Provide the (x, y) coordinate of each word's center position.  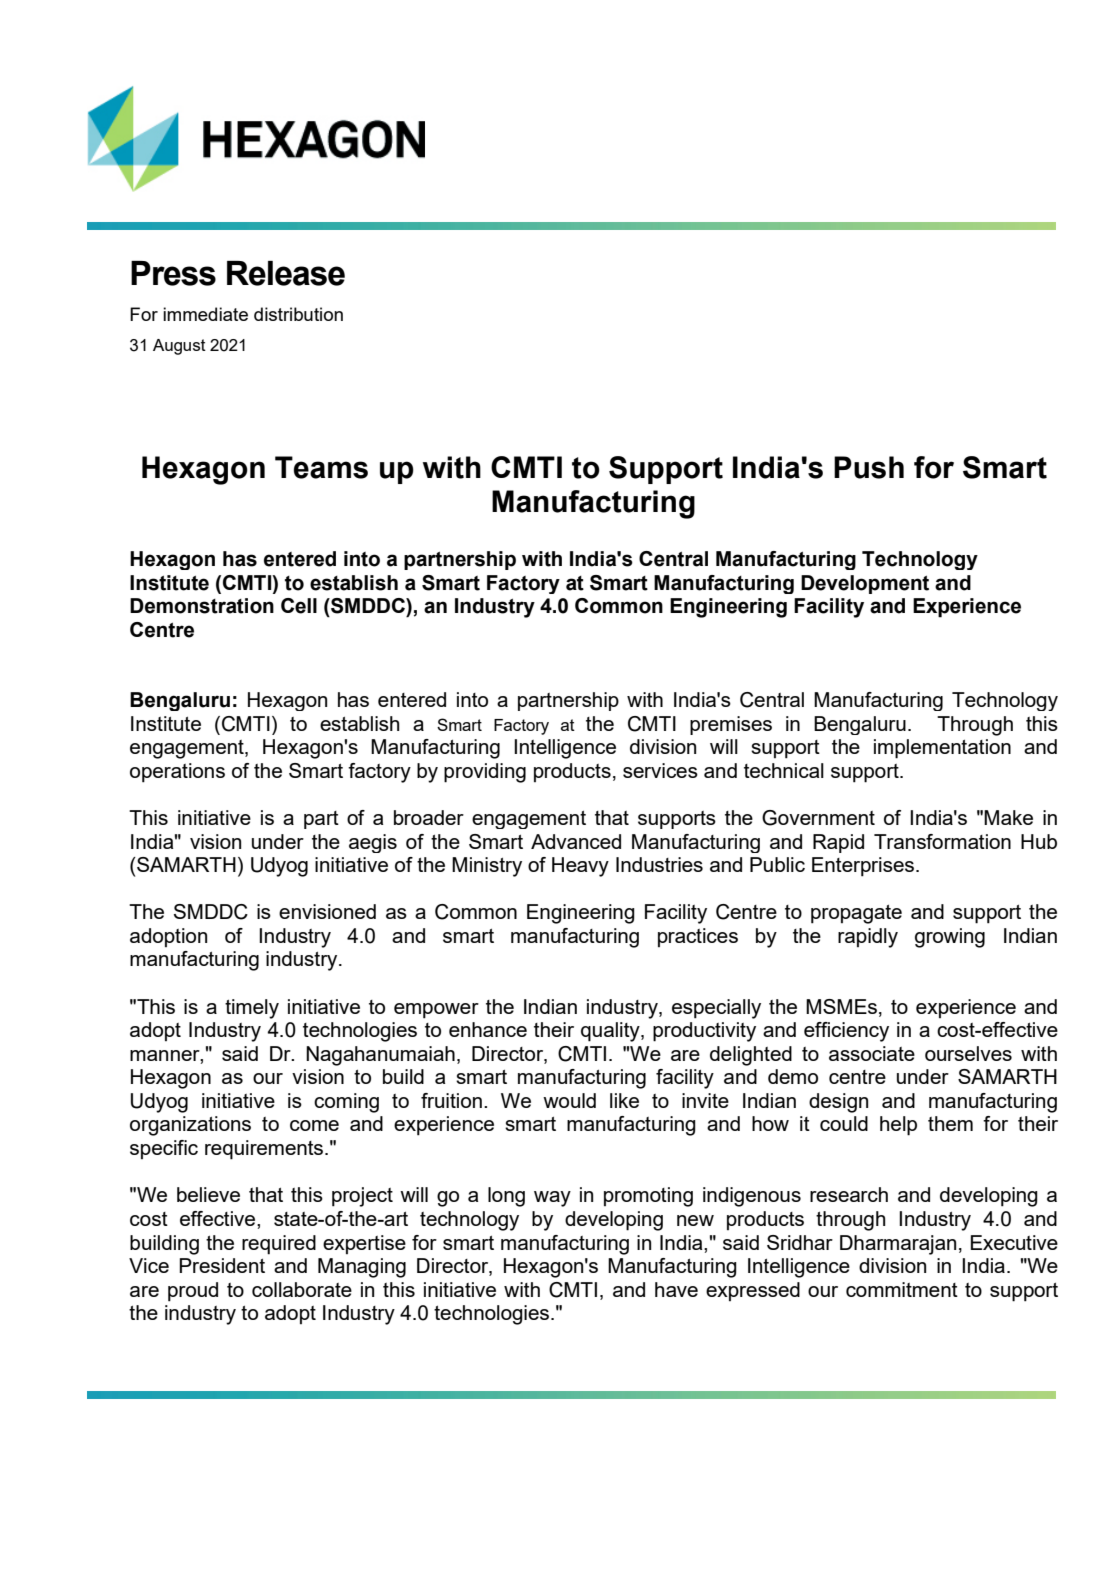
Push (869, 467)
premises (731, 725)
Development (865, 584)
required (279, 1245)
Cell (299, 606)
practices (698, 937)
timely (252, 1009)
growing (950, 938)
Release (286, 273)
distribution (298, 314)
